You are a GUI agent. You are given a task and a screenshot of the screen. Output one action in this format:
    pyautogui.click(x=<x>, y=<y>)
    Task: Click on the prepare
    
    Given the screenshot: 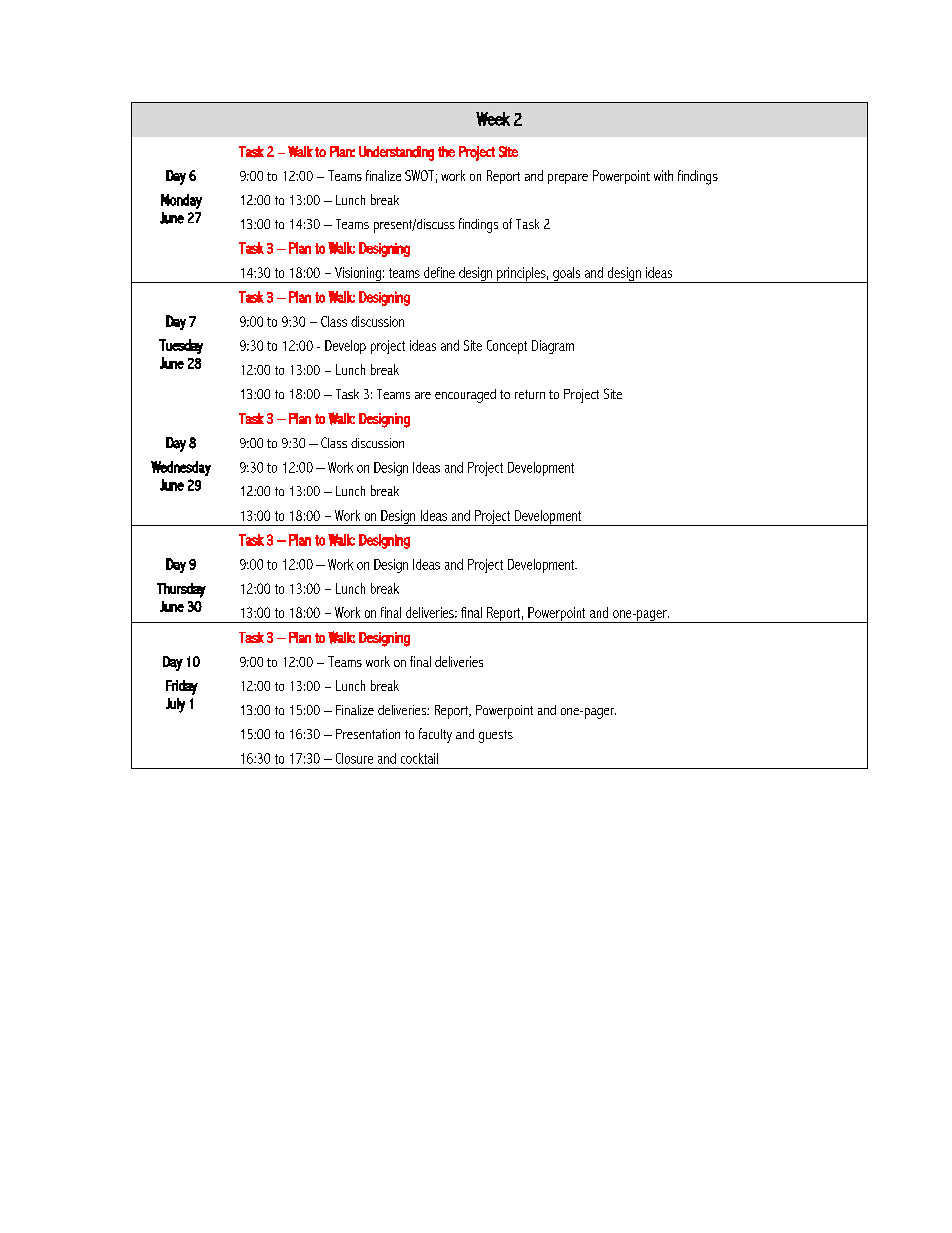 What is the action you would take?
    pyautogui.click(x=568, y=179)
